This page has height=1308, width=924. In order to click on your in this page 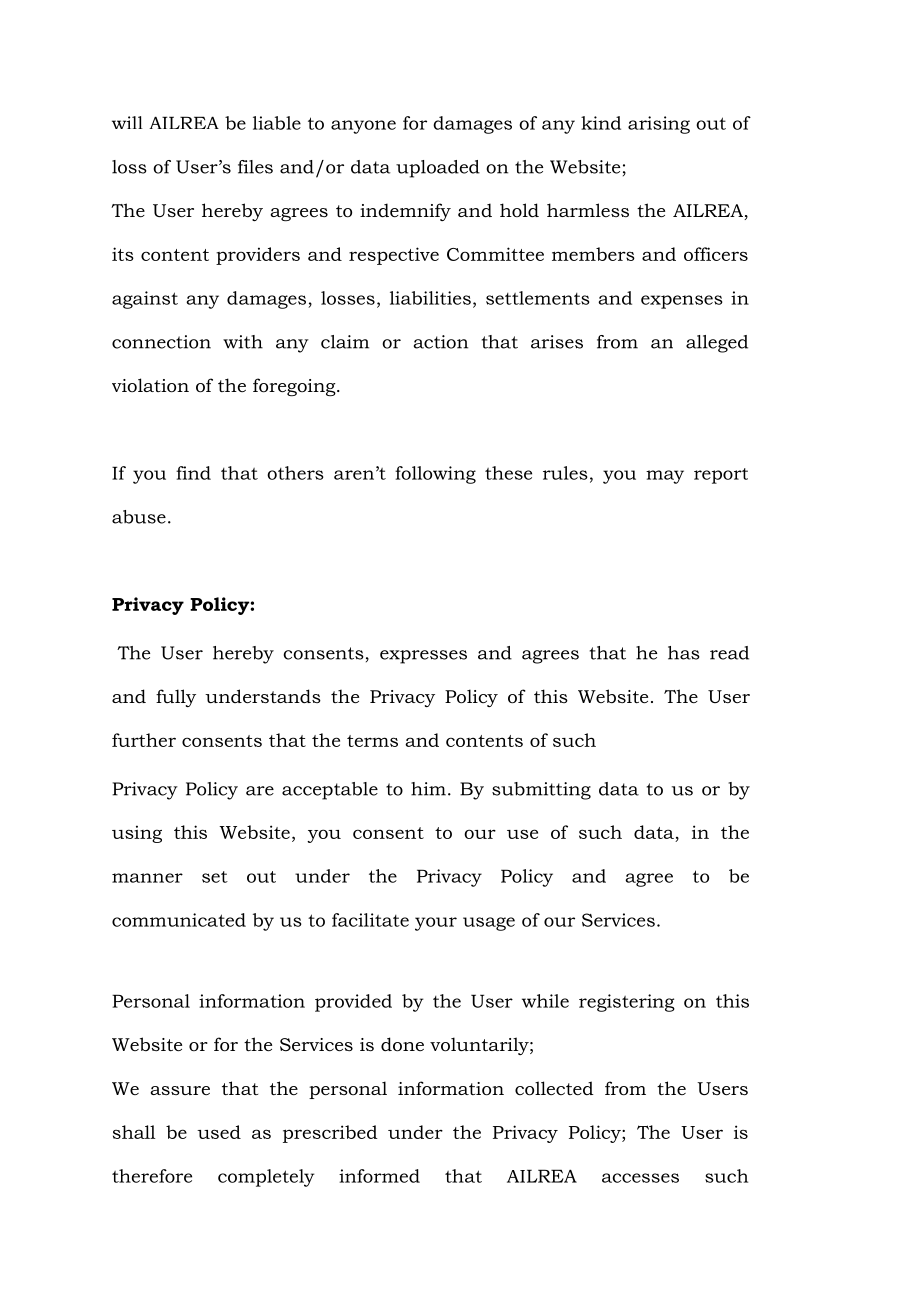, I will do `click(436, 924)`.
